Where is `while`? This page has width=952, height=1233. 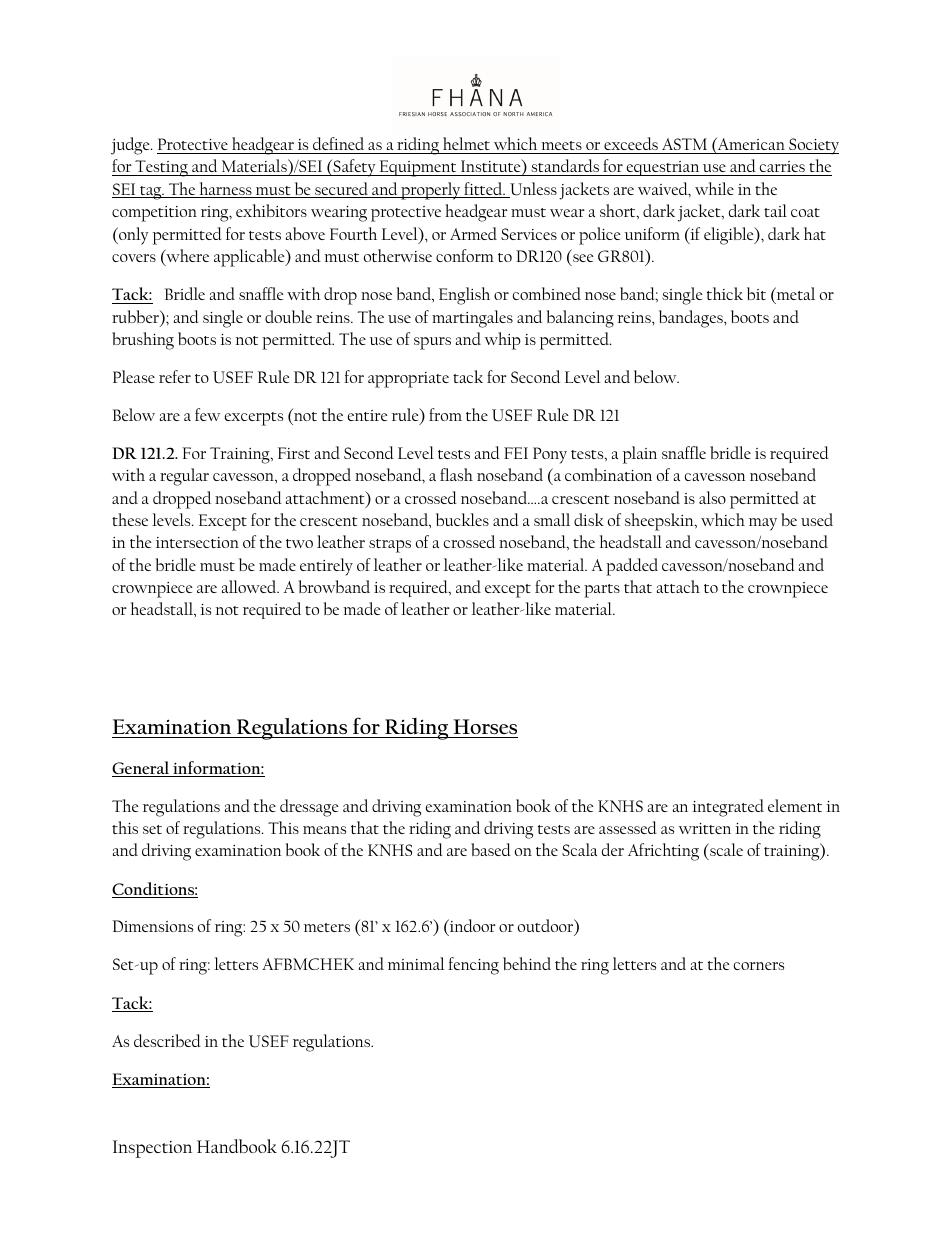
while is located at coordinates (714, 188).
